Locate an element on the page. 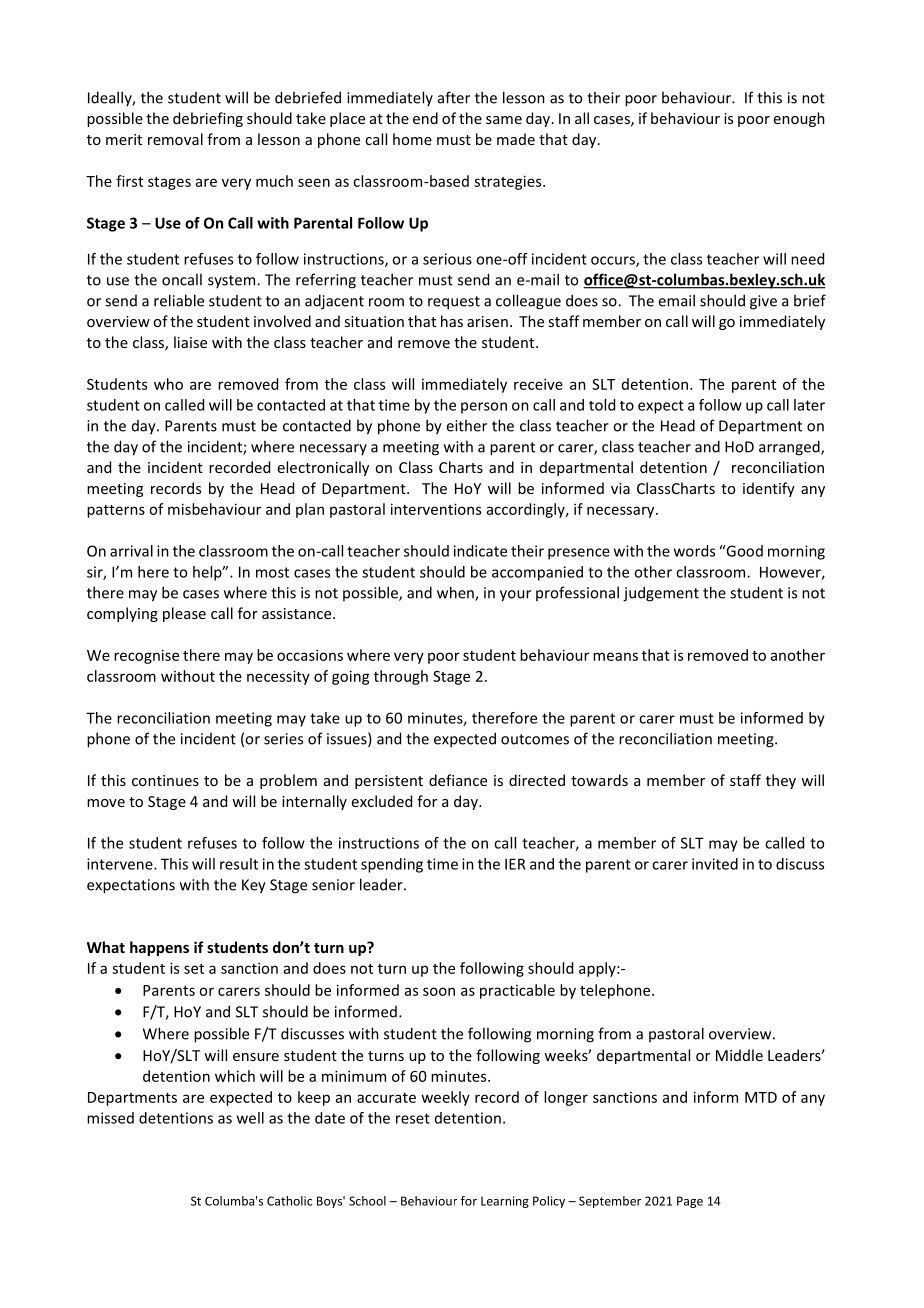 The image size is (924, 1308). later is located at coordinates (809, 405).
